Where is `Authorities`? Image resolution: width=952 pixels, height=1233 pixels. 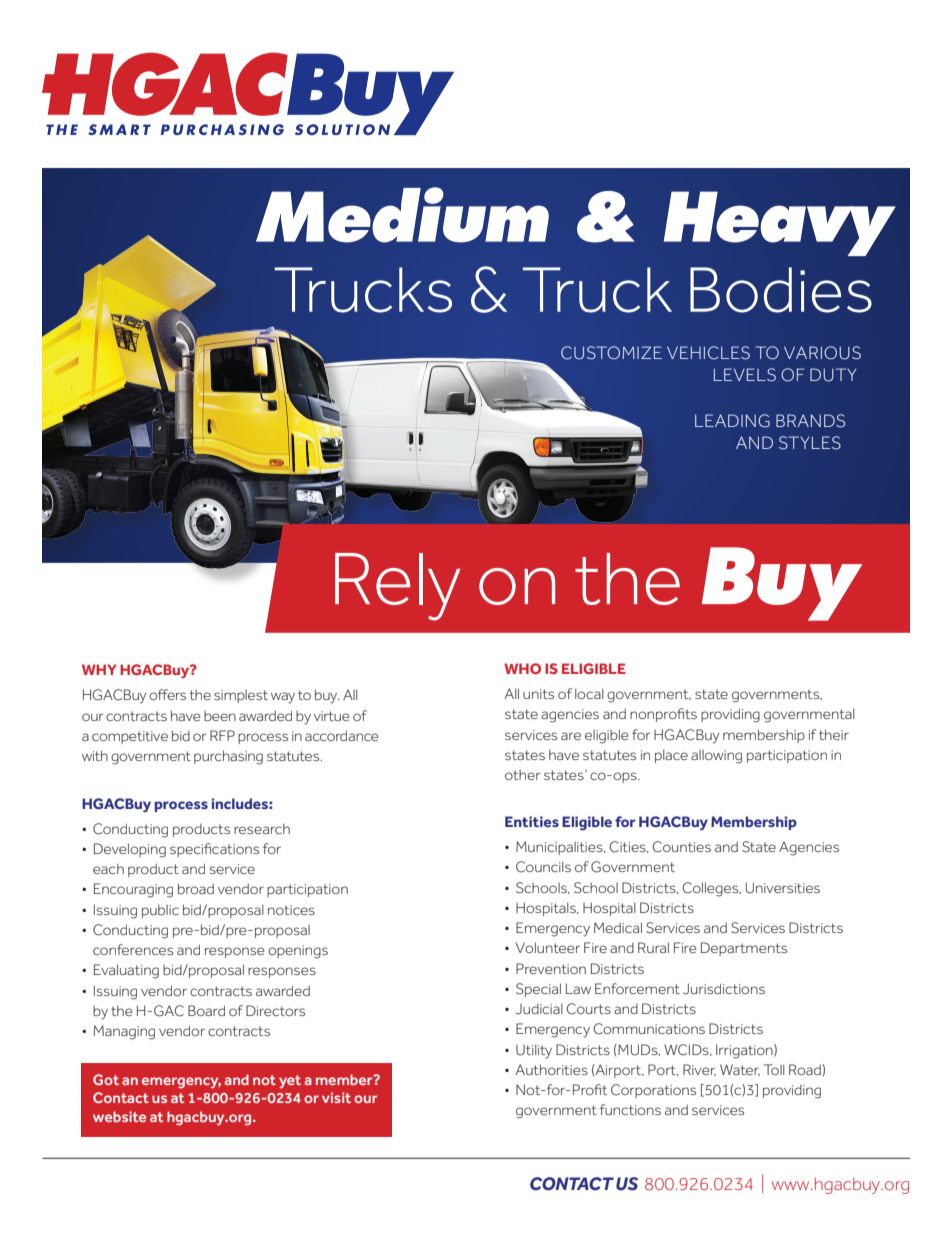 Authorities is located at coordinates (551, 1069).
